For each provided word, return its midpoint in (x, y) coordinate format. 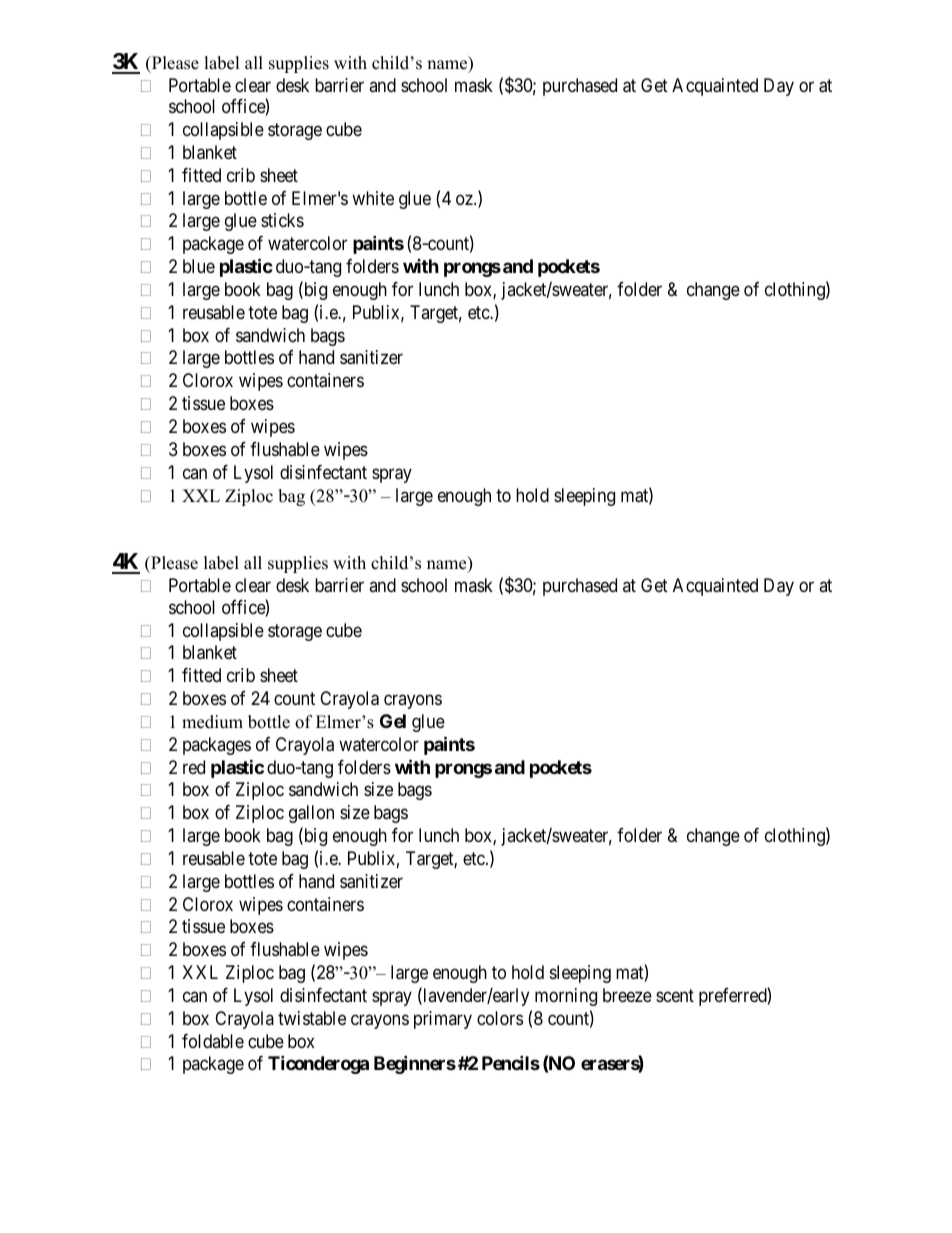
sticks (282, 220)
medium (212, 722)
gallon (311, 814)
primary (443, 1020)
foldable (213, 1041)
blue (199, 266)
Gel (393, 721)
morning (566, 997)
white (373, 198)
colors (500, 1018)
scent (675, 995)
